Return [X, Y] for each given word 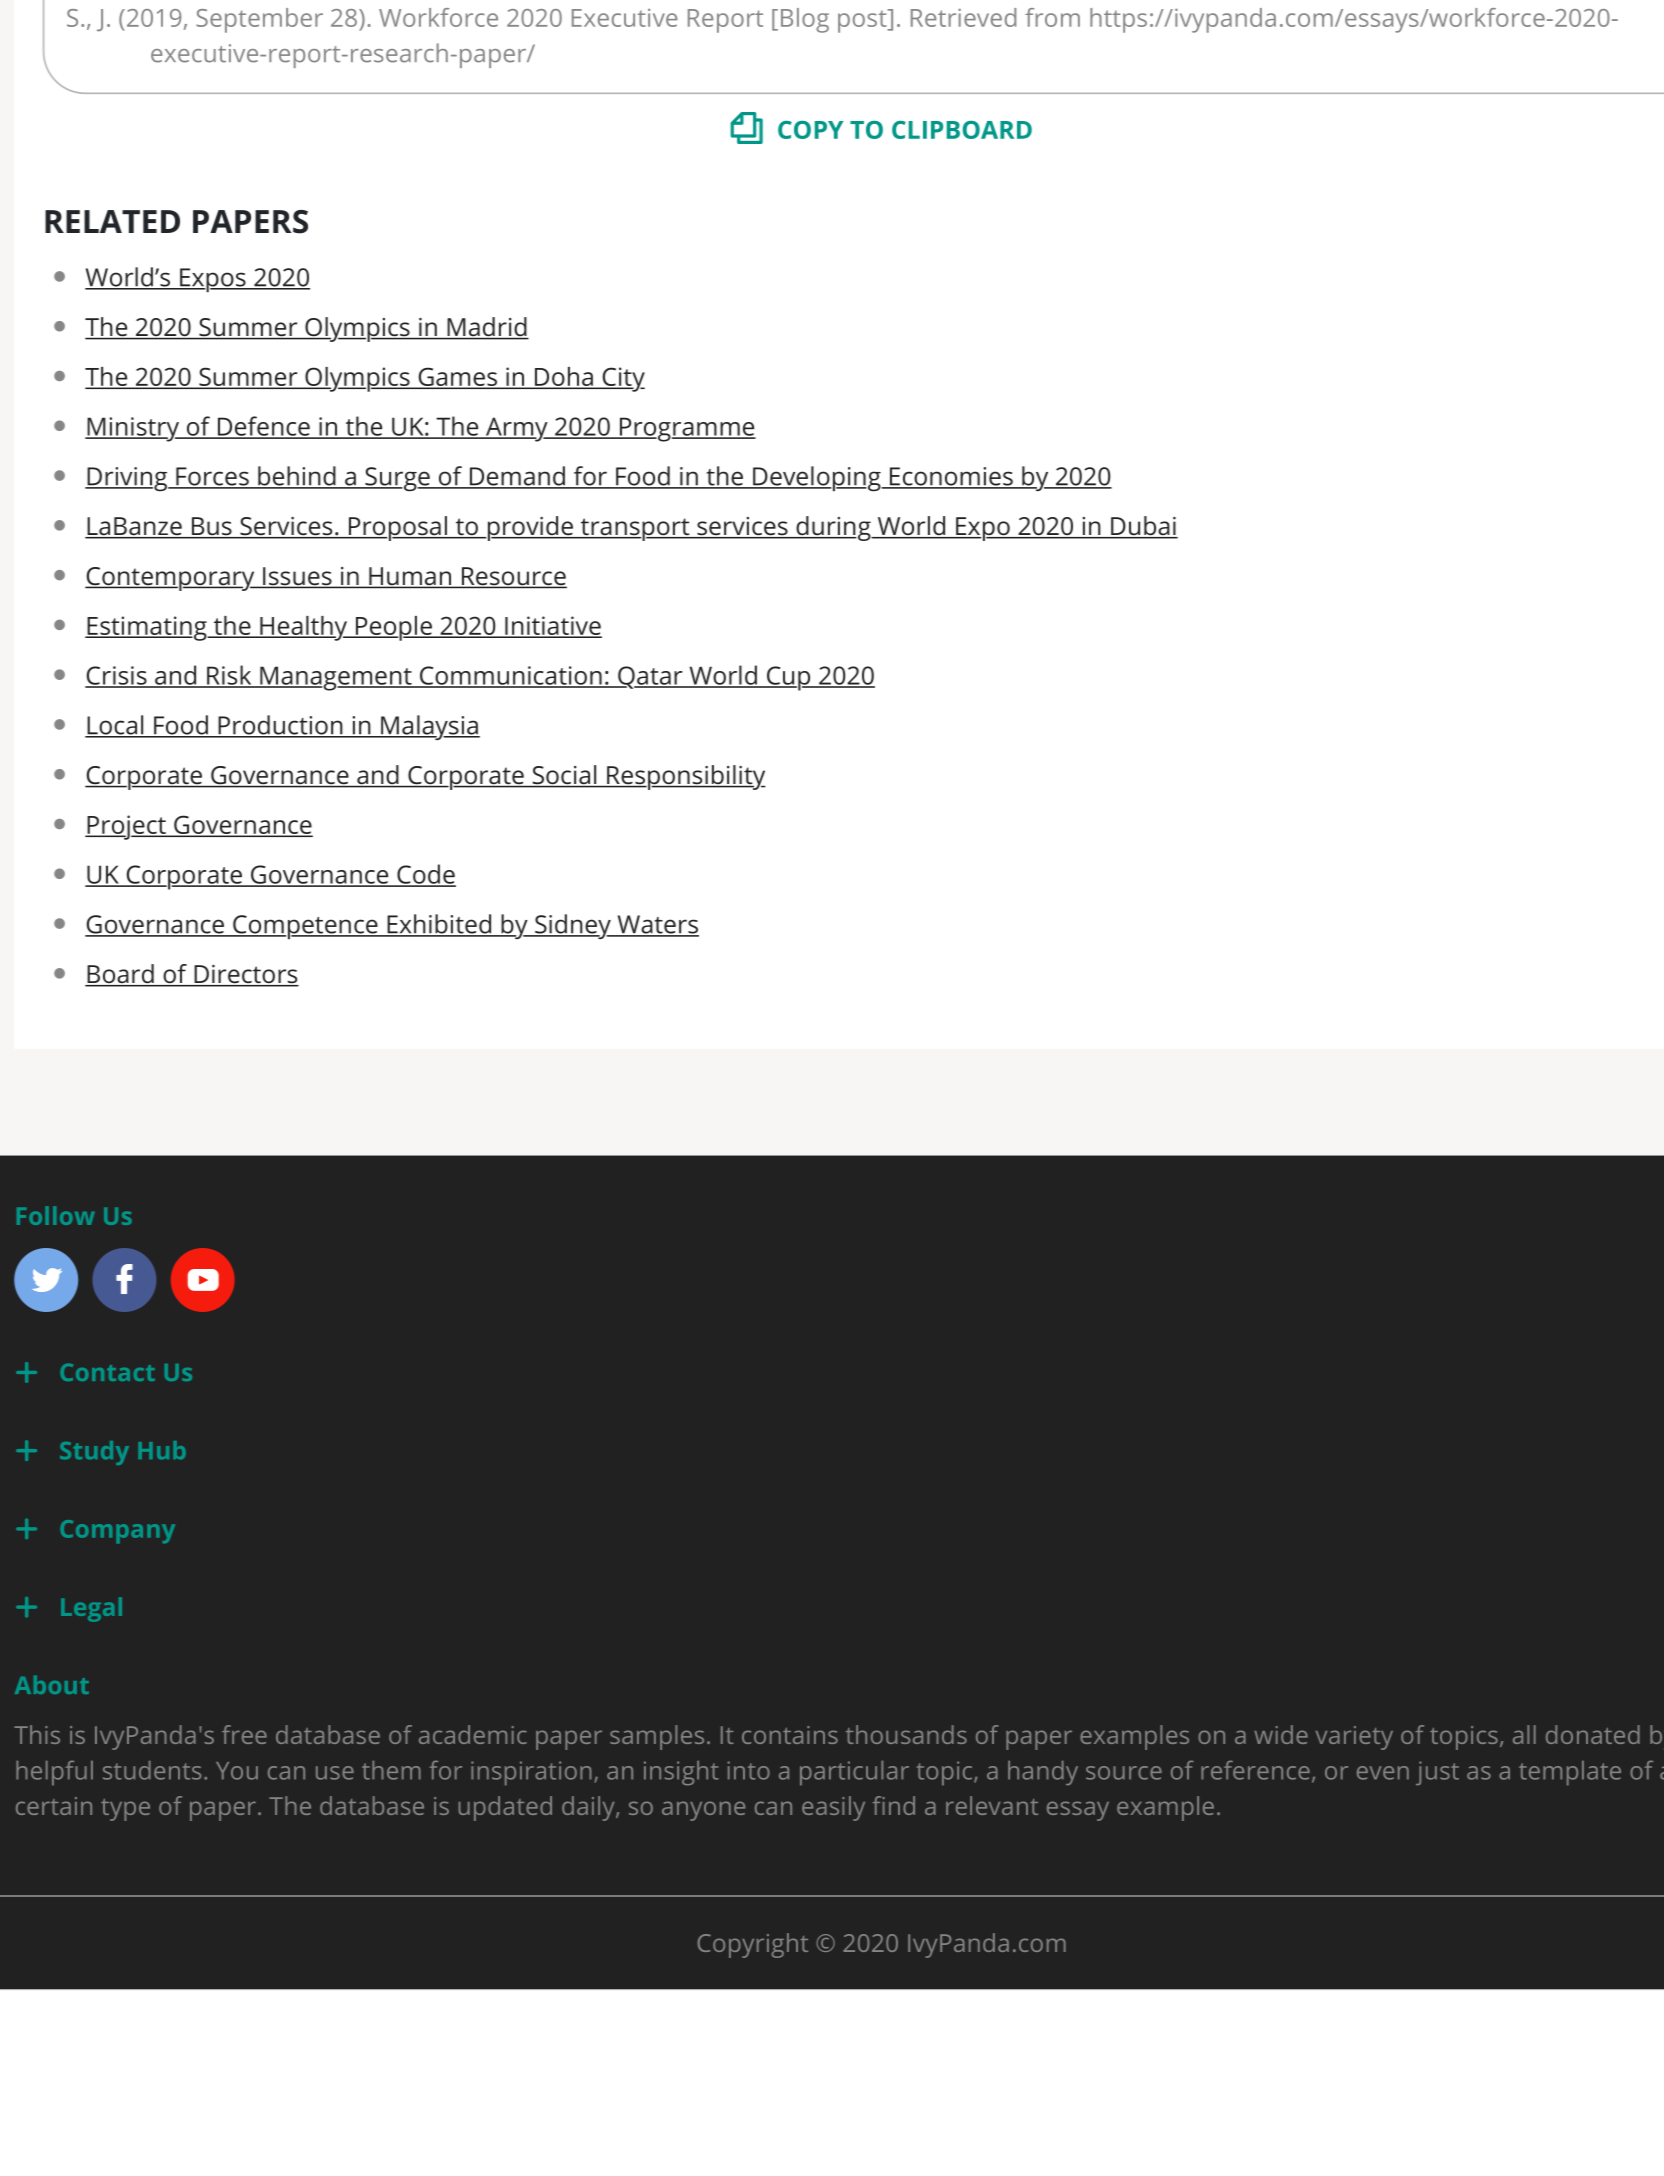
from [1052, 17]
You [237, 1771]
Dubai [1143, 527]
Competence [305, 927]
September [259, 20]
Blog [805, 20]
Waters [657, 925]
